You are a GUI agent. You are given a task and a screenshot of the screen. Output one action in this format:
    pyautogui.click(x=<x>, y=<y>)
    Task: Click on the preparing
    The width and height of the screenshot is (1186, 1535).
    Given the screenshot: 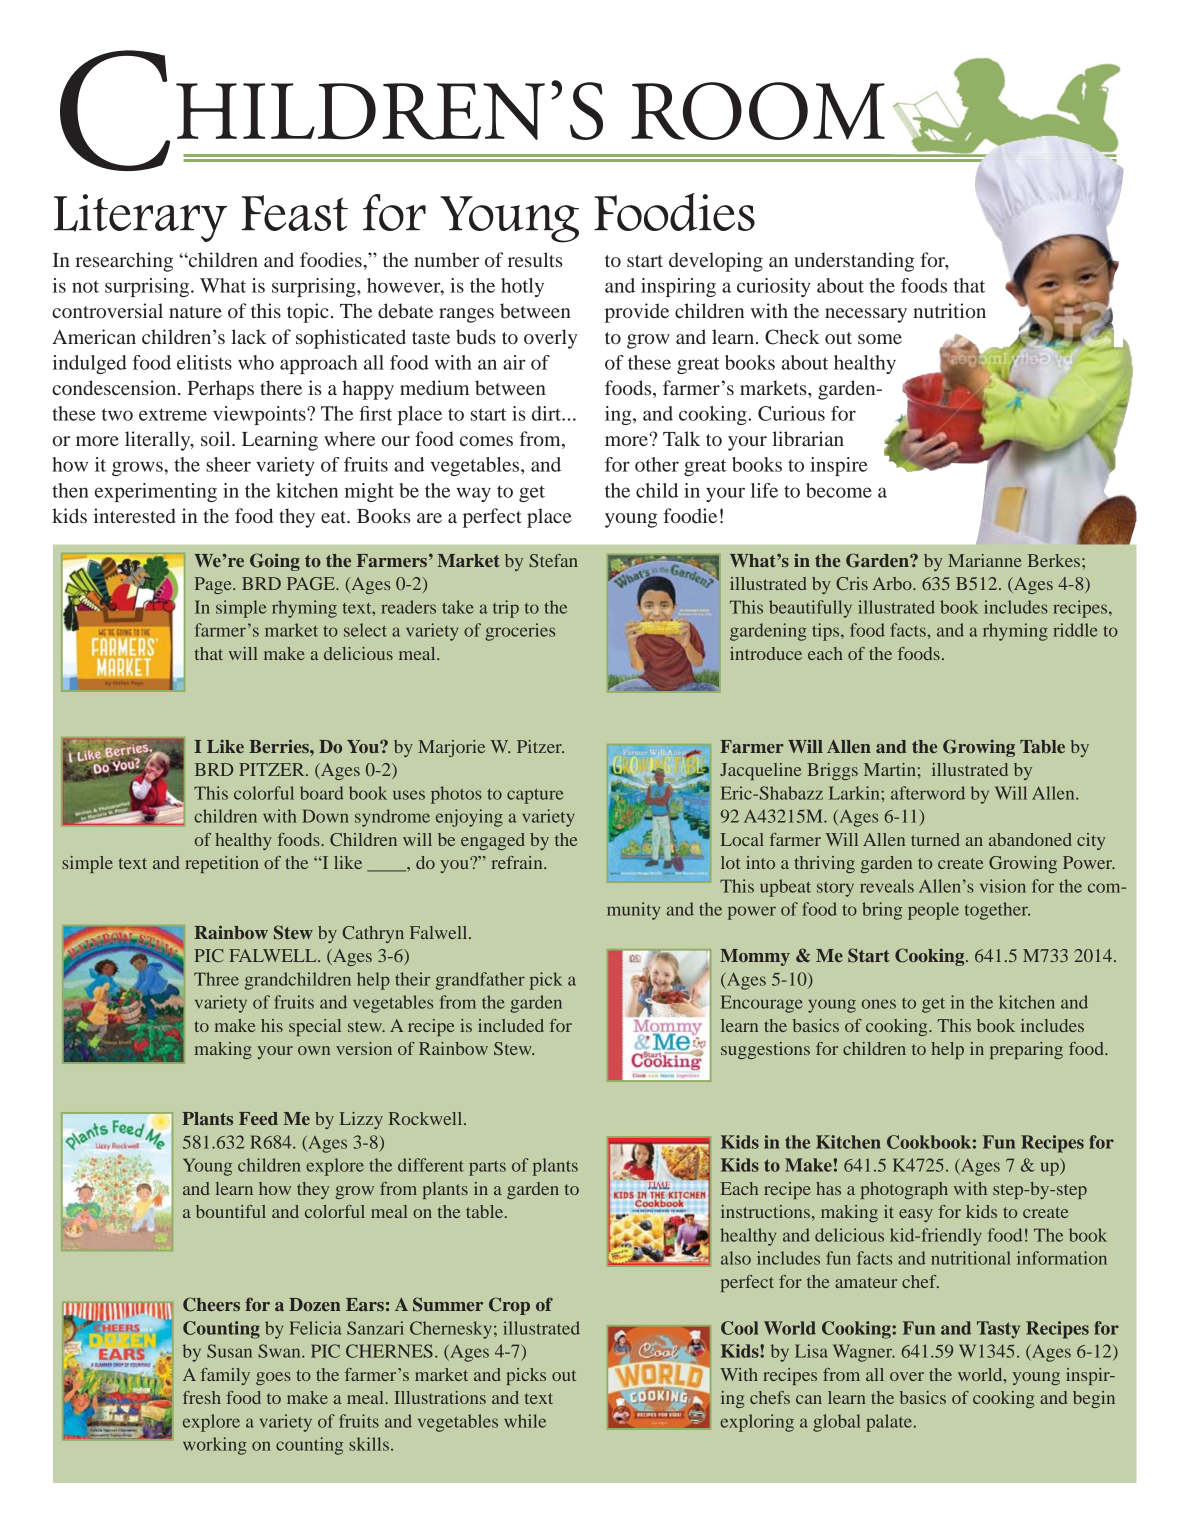 What is the action you would take?
    pyautogui.click(x=1026, y=1050)
